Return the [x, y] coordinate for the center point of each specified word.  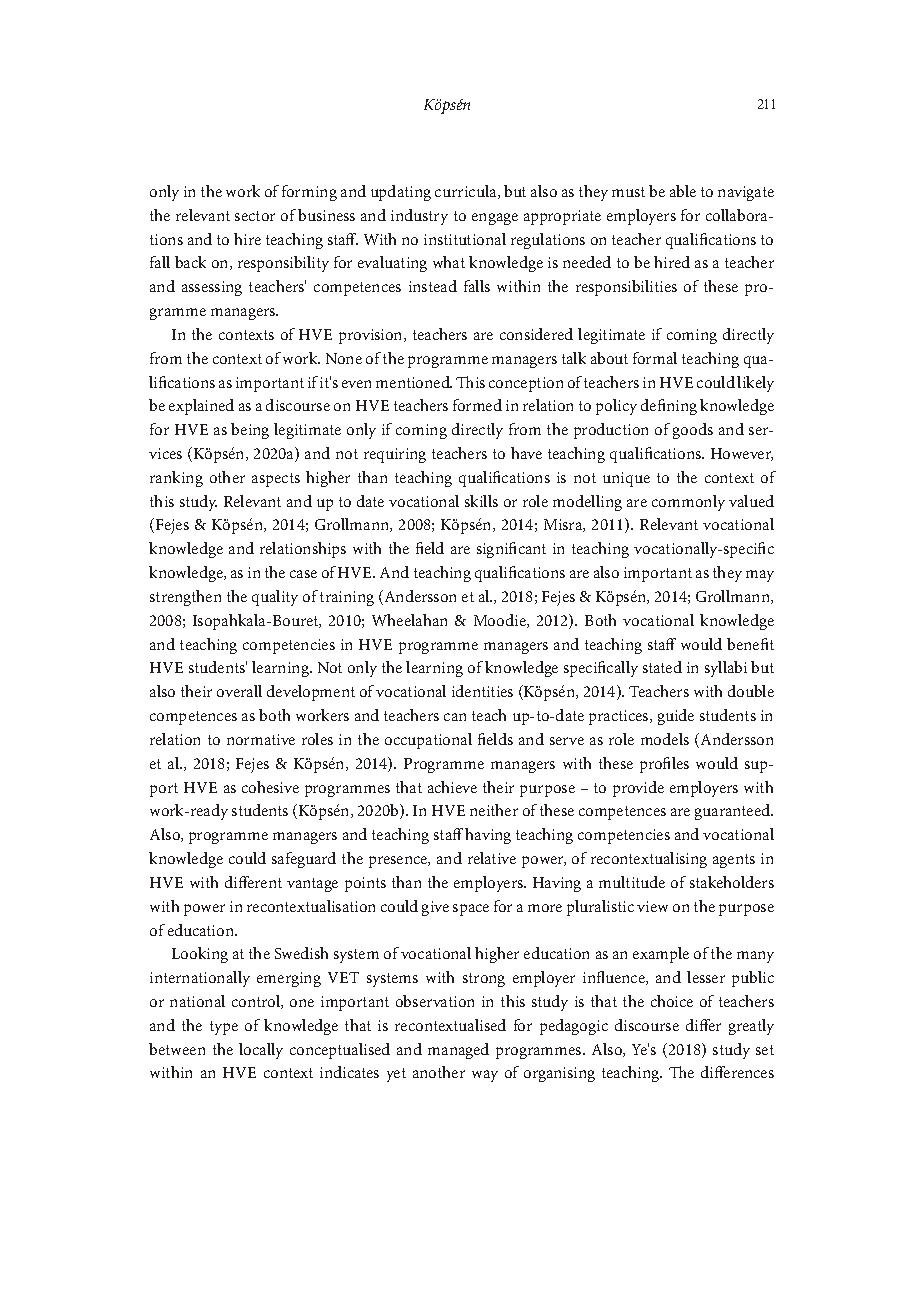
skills [481, 501]
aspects [276, 480]
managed [458, 1051]
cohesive [270, 787]
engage [495, 219]
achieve [452, 787]
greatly [751, 1027]
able [683, 191]
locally [261, 1051]
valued [751, 501]
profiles [664, 765]
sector [255, 216]
